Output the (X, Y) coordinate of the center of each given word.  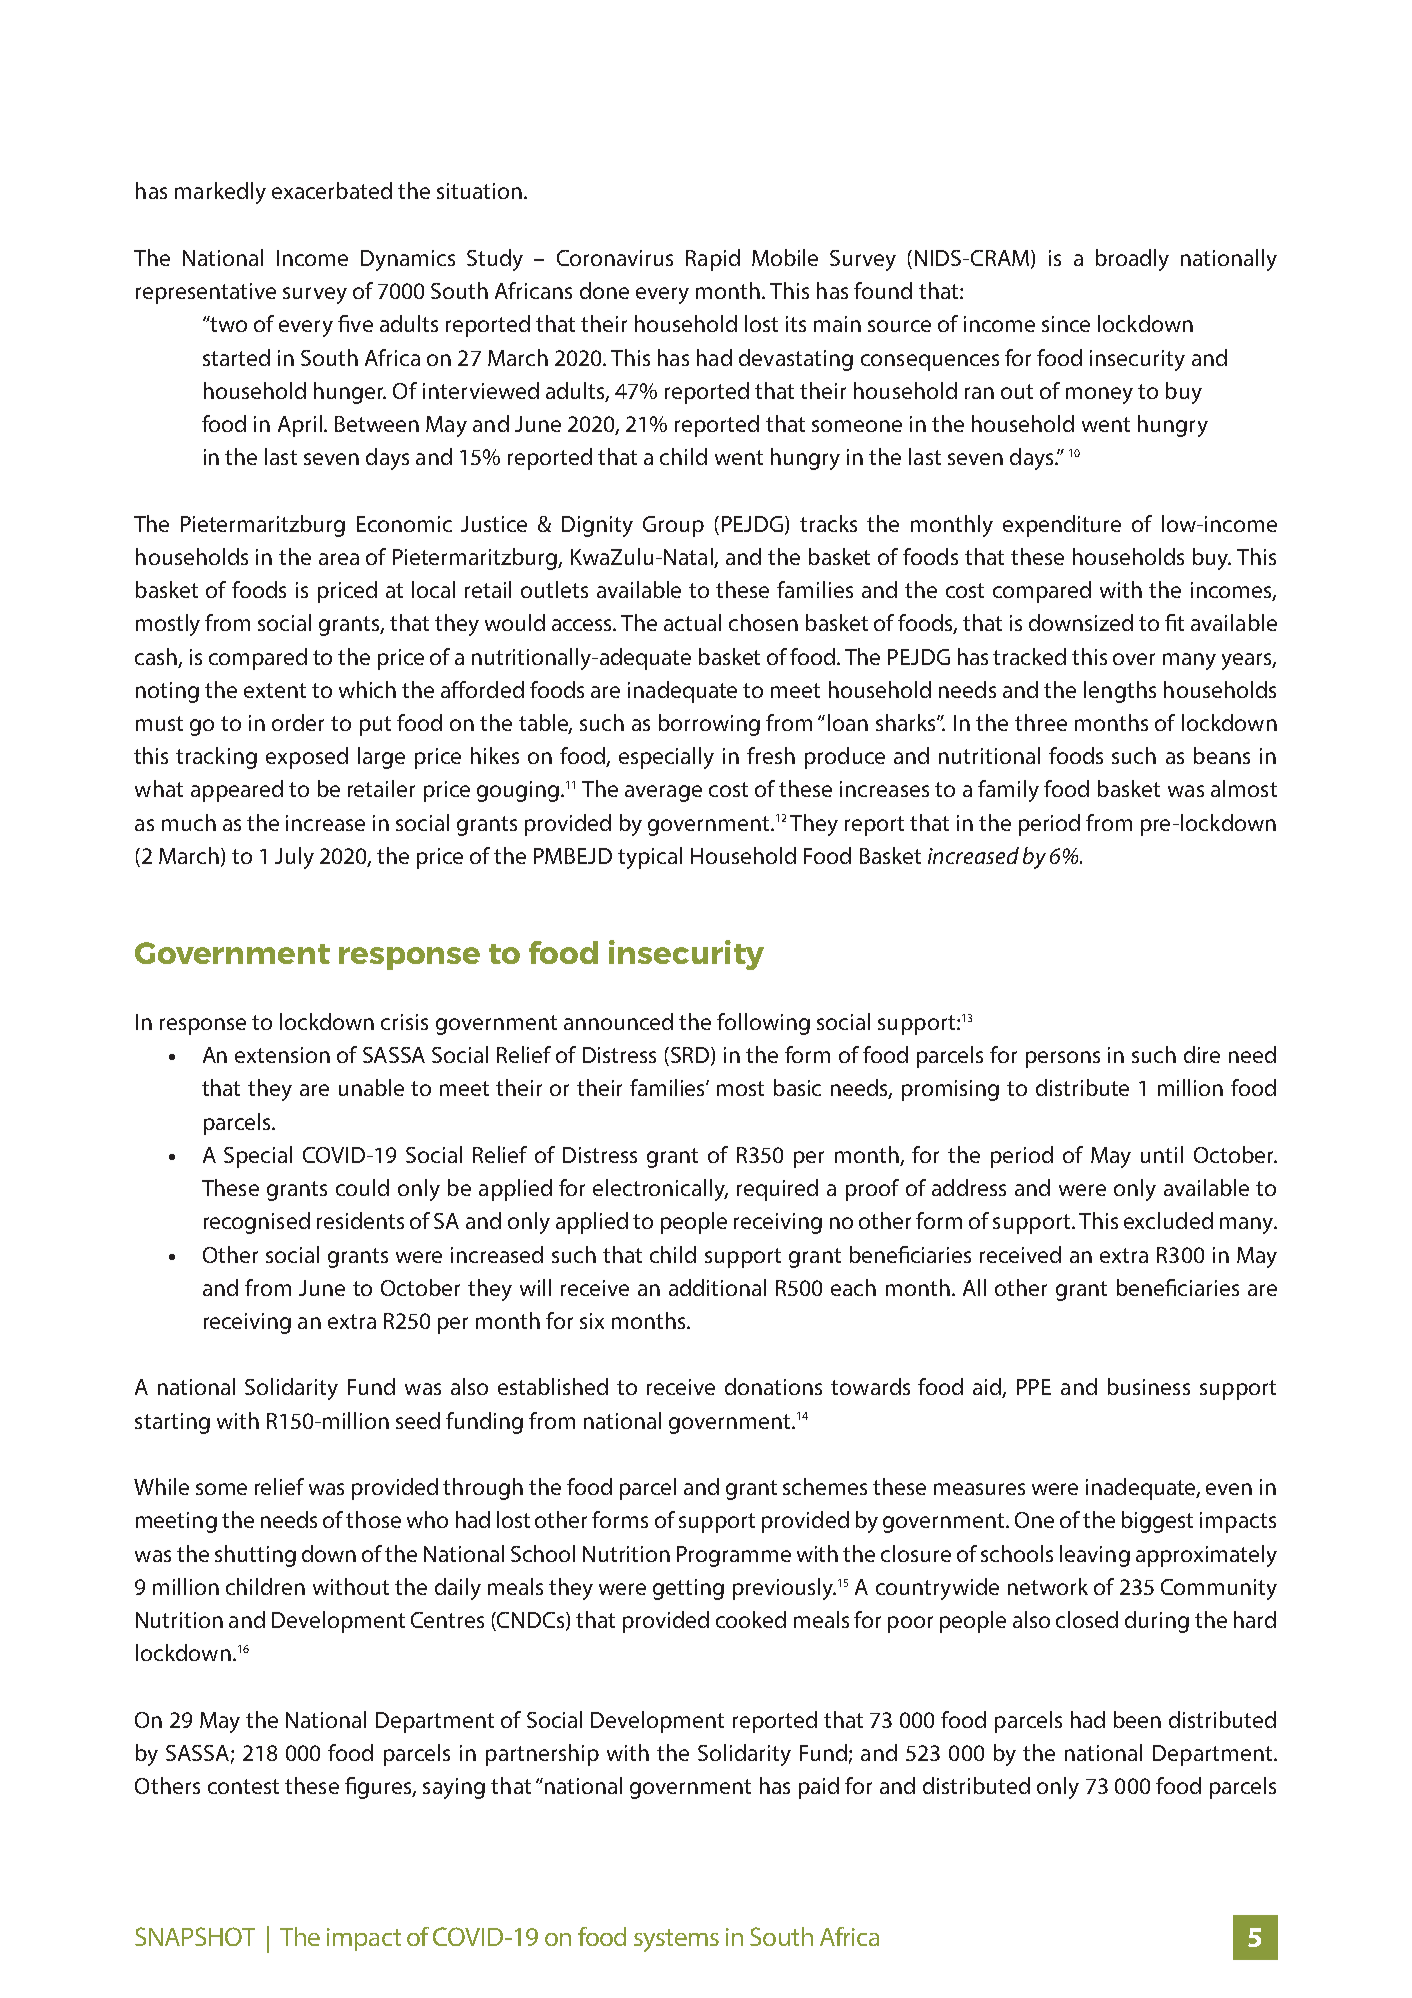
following (763, 1024)
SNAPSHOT (195, 1936)
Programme (734, 1556)
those (373, 1519)
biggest (1157, 1522)
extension (282, 1055)
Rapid (713, 260)
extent (275, 690)
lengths (1120, 692)
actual (692, 622)
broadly (1132, 260)
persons (1063, 1059)
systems (676, 1940)
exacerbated (332, 190)
